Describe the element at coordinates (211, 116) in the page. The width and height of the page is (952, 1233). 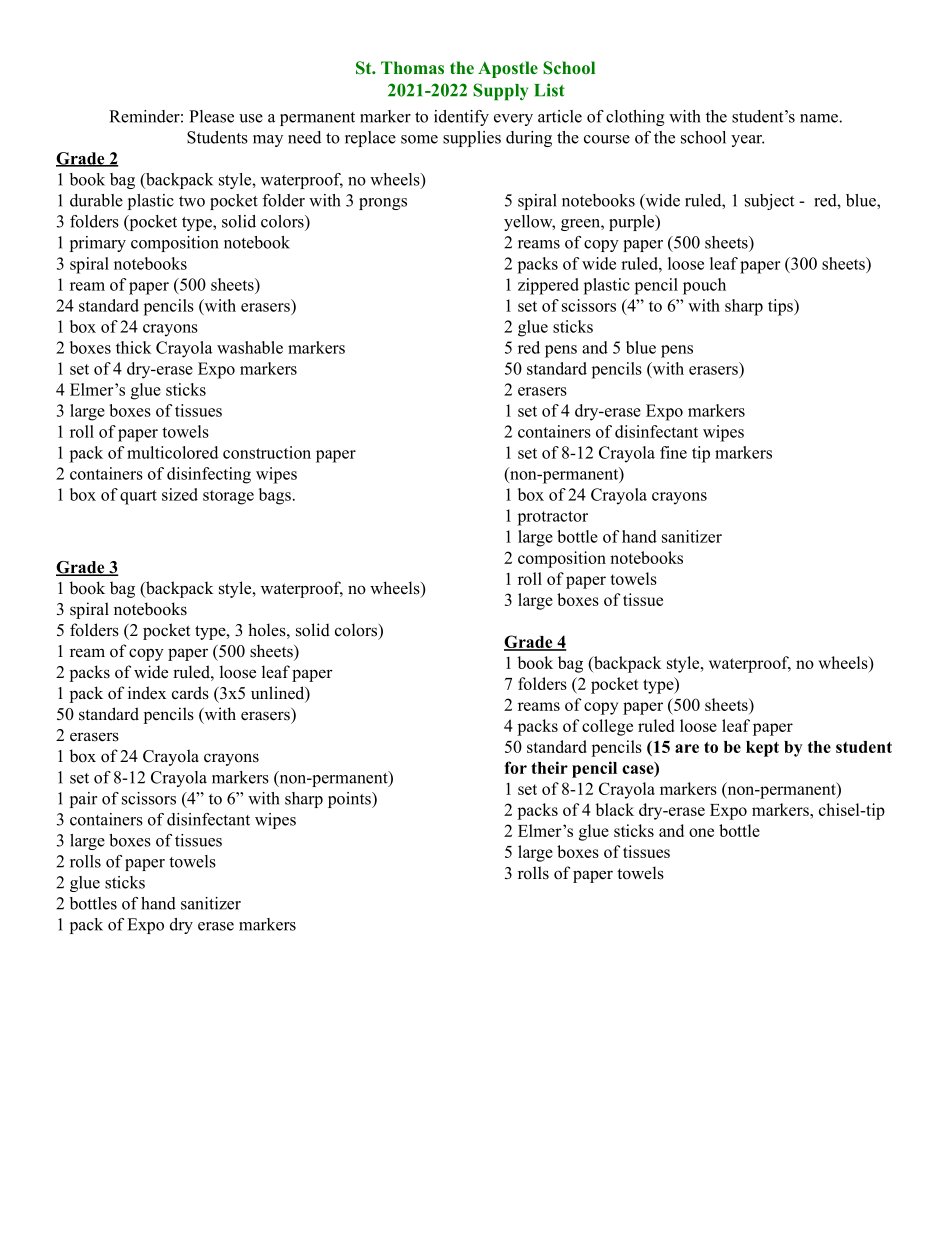
I see `Please` at that location.
